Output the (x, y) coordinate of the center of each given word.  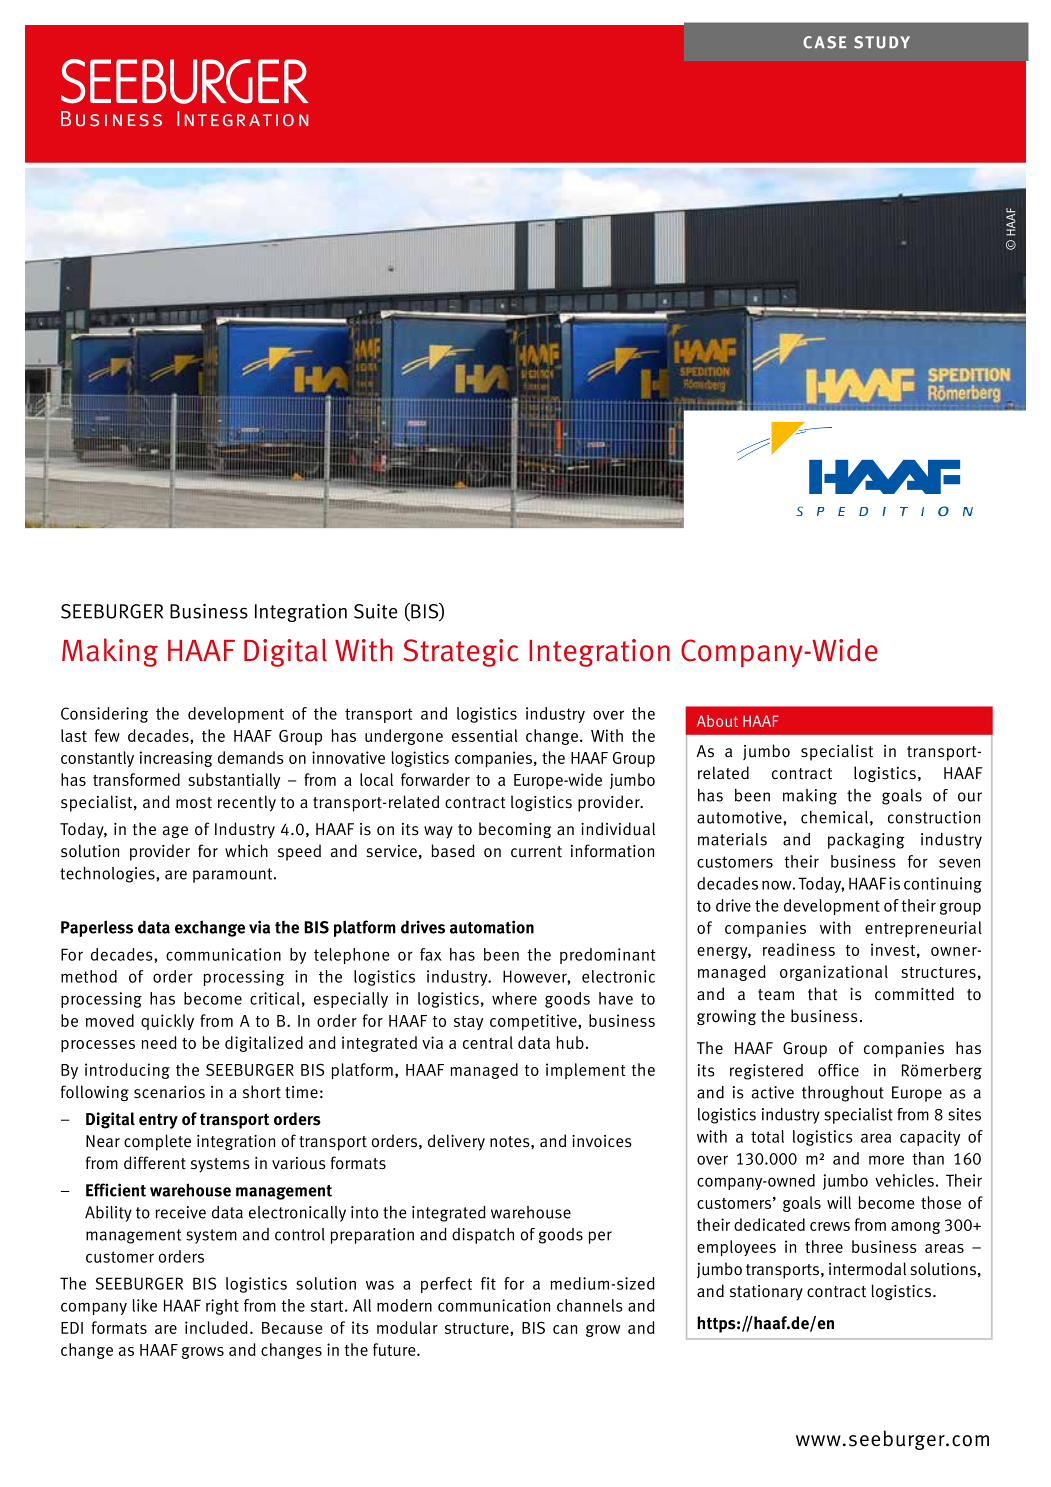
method (89, 976)
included (216, 1327)
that (823, 994)
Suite (375, 611)
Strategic (461, 653)
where (514, 998)
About (717, 721)
